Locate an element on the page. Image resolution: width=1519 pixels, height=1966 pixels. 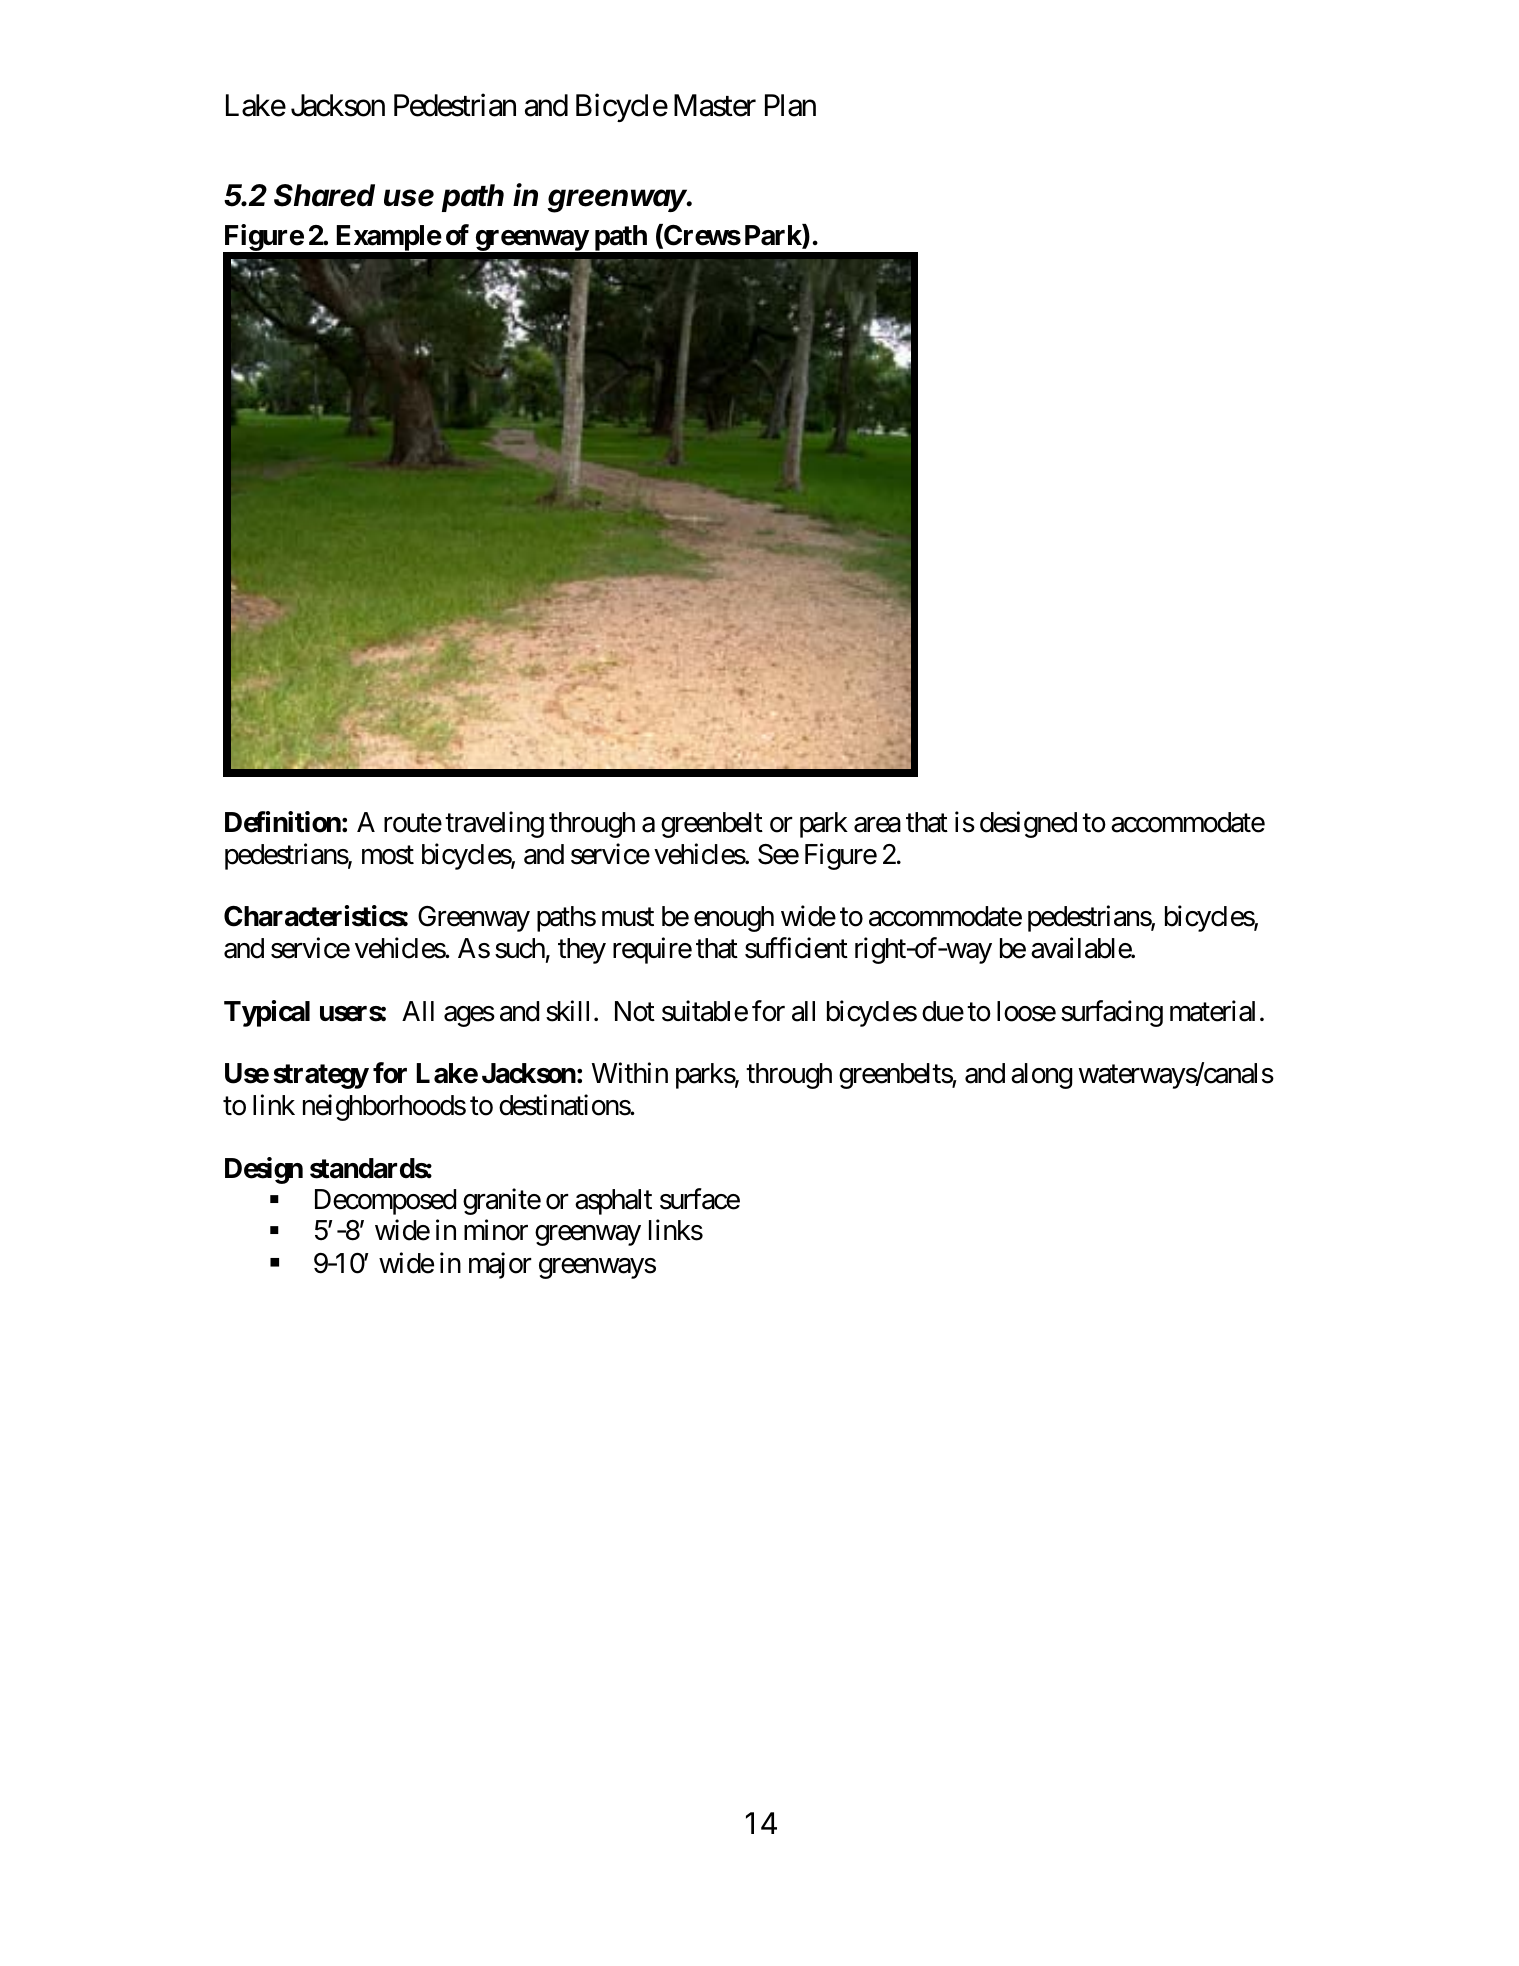
Decomposed is located at coordinates (385, 1202).
